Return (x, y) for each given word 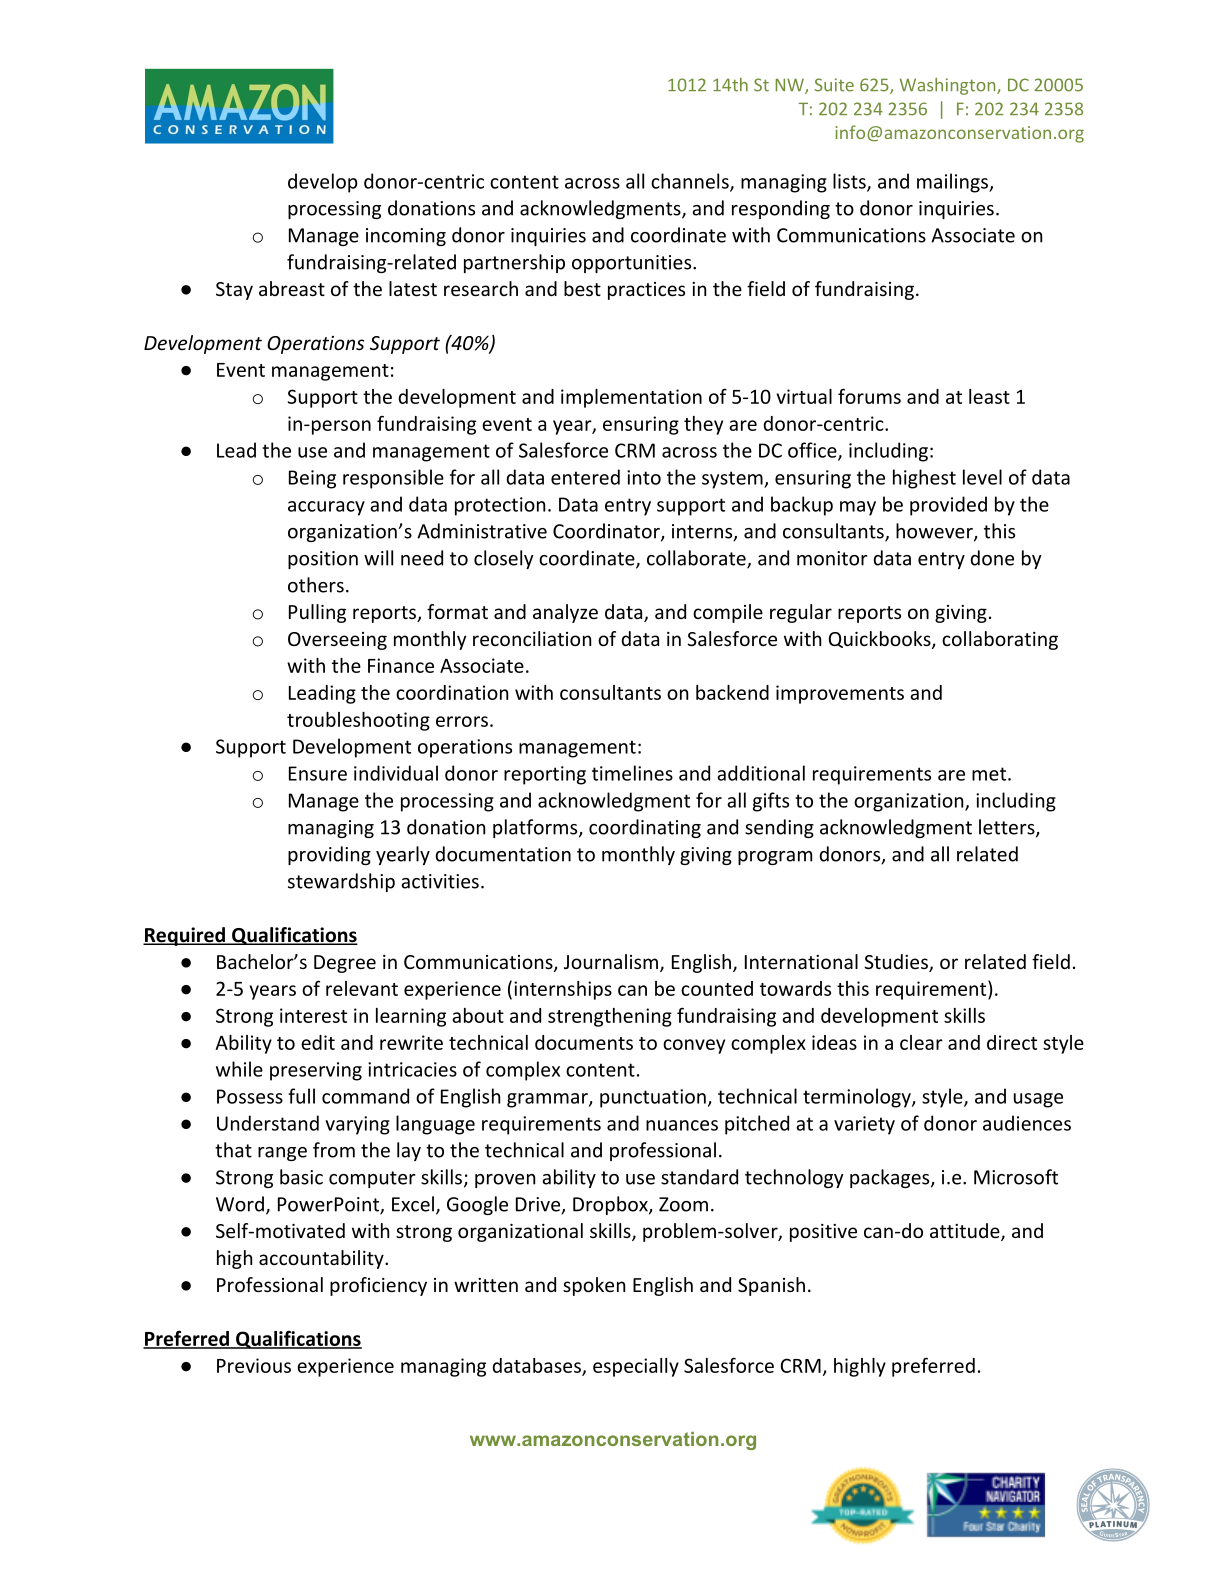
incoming (406, 237)
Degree (345, 964)
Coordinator (607, 532)
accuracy (326, 508)
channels (691, 182)
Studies (897, 963)
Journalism (611, 961)
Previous (254, 1365)
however (935, 532)
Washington (949, 86)
